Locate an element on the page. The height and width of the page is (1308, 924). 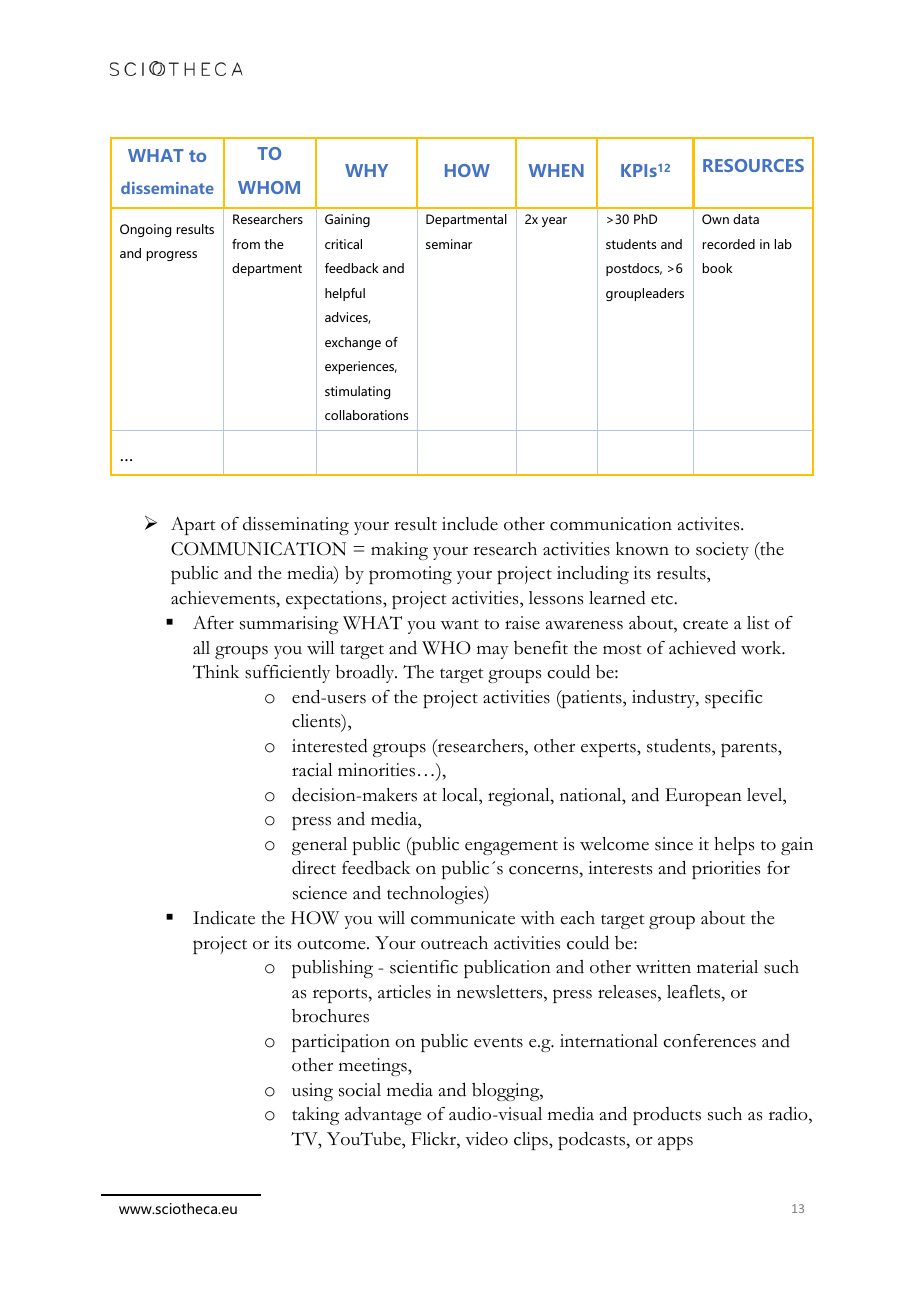
European is located at coordinates (703, 797).
